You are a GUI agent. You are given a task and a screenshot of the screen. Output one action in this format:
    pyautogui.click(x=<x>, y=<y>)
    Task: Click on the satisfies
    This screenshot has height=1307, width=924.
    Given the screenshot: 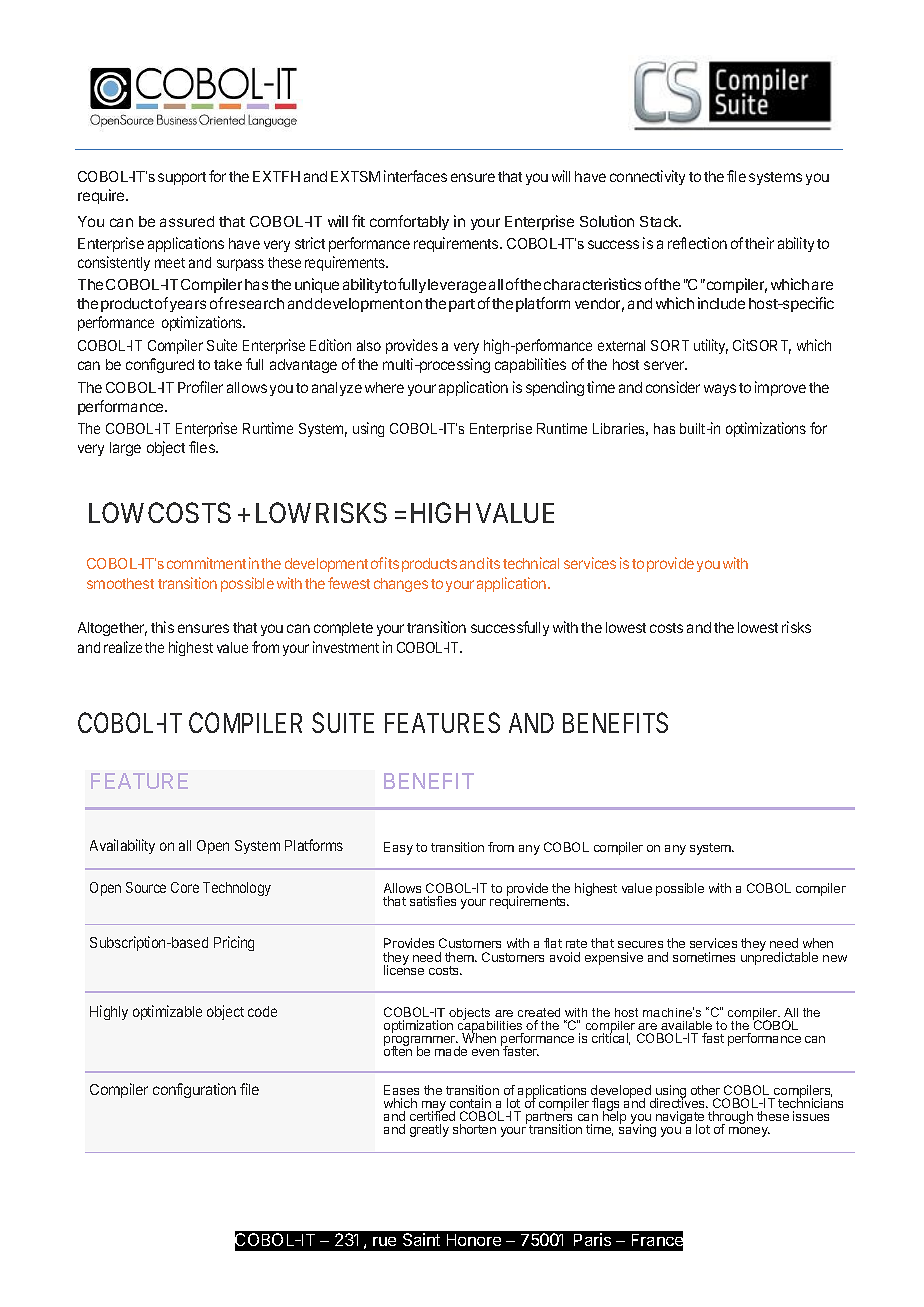 What is the action you would take?
    pyautogui.click(x=433, y=901)
